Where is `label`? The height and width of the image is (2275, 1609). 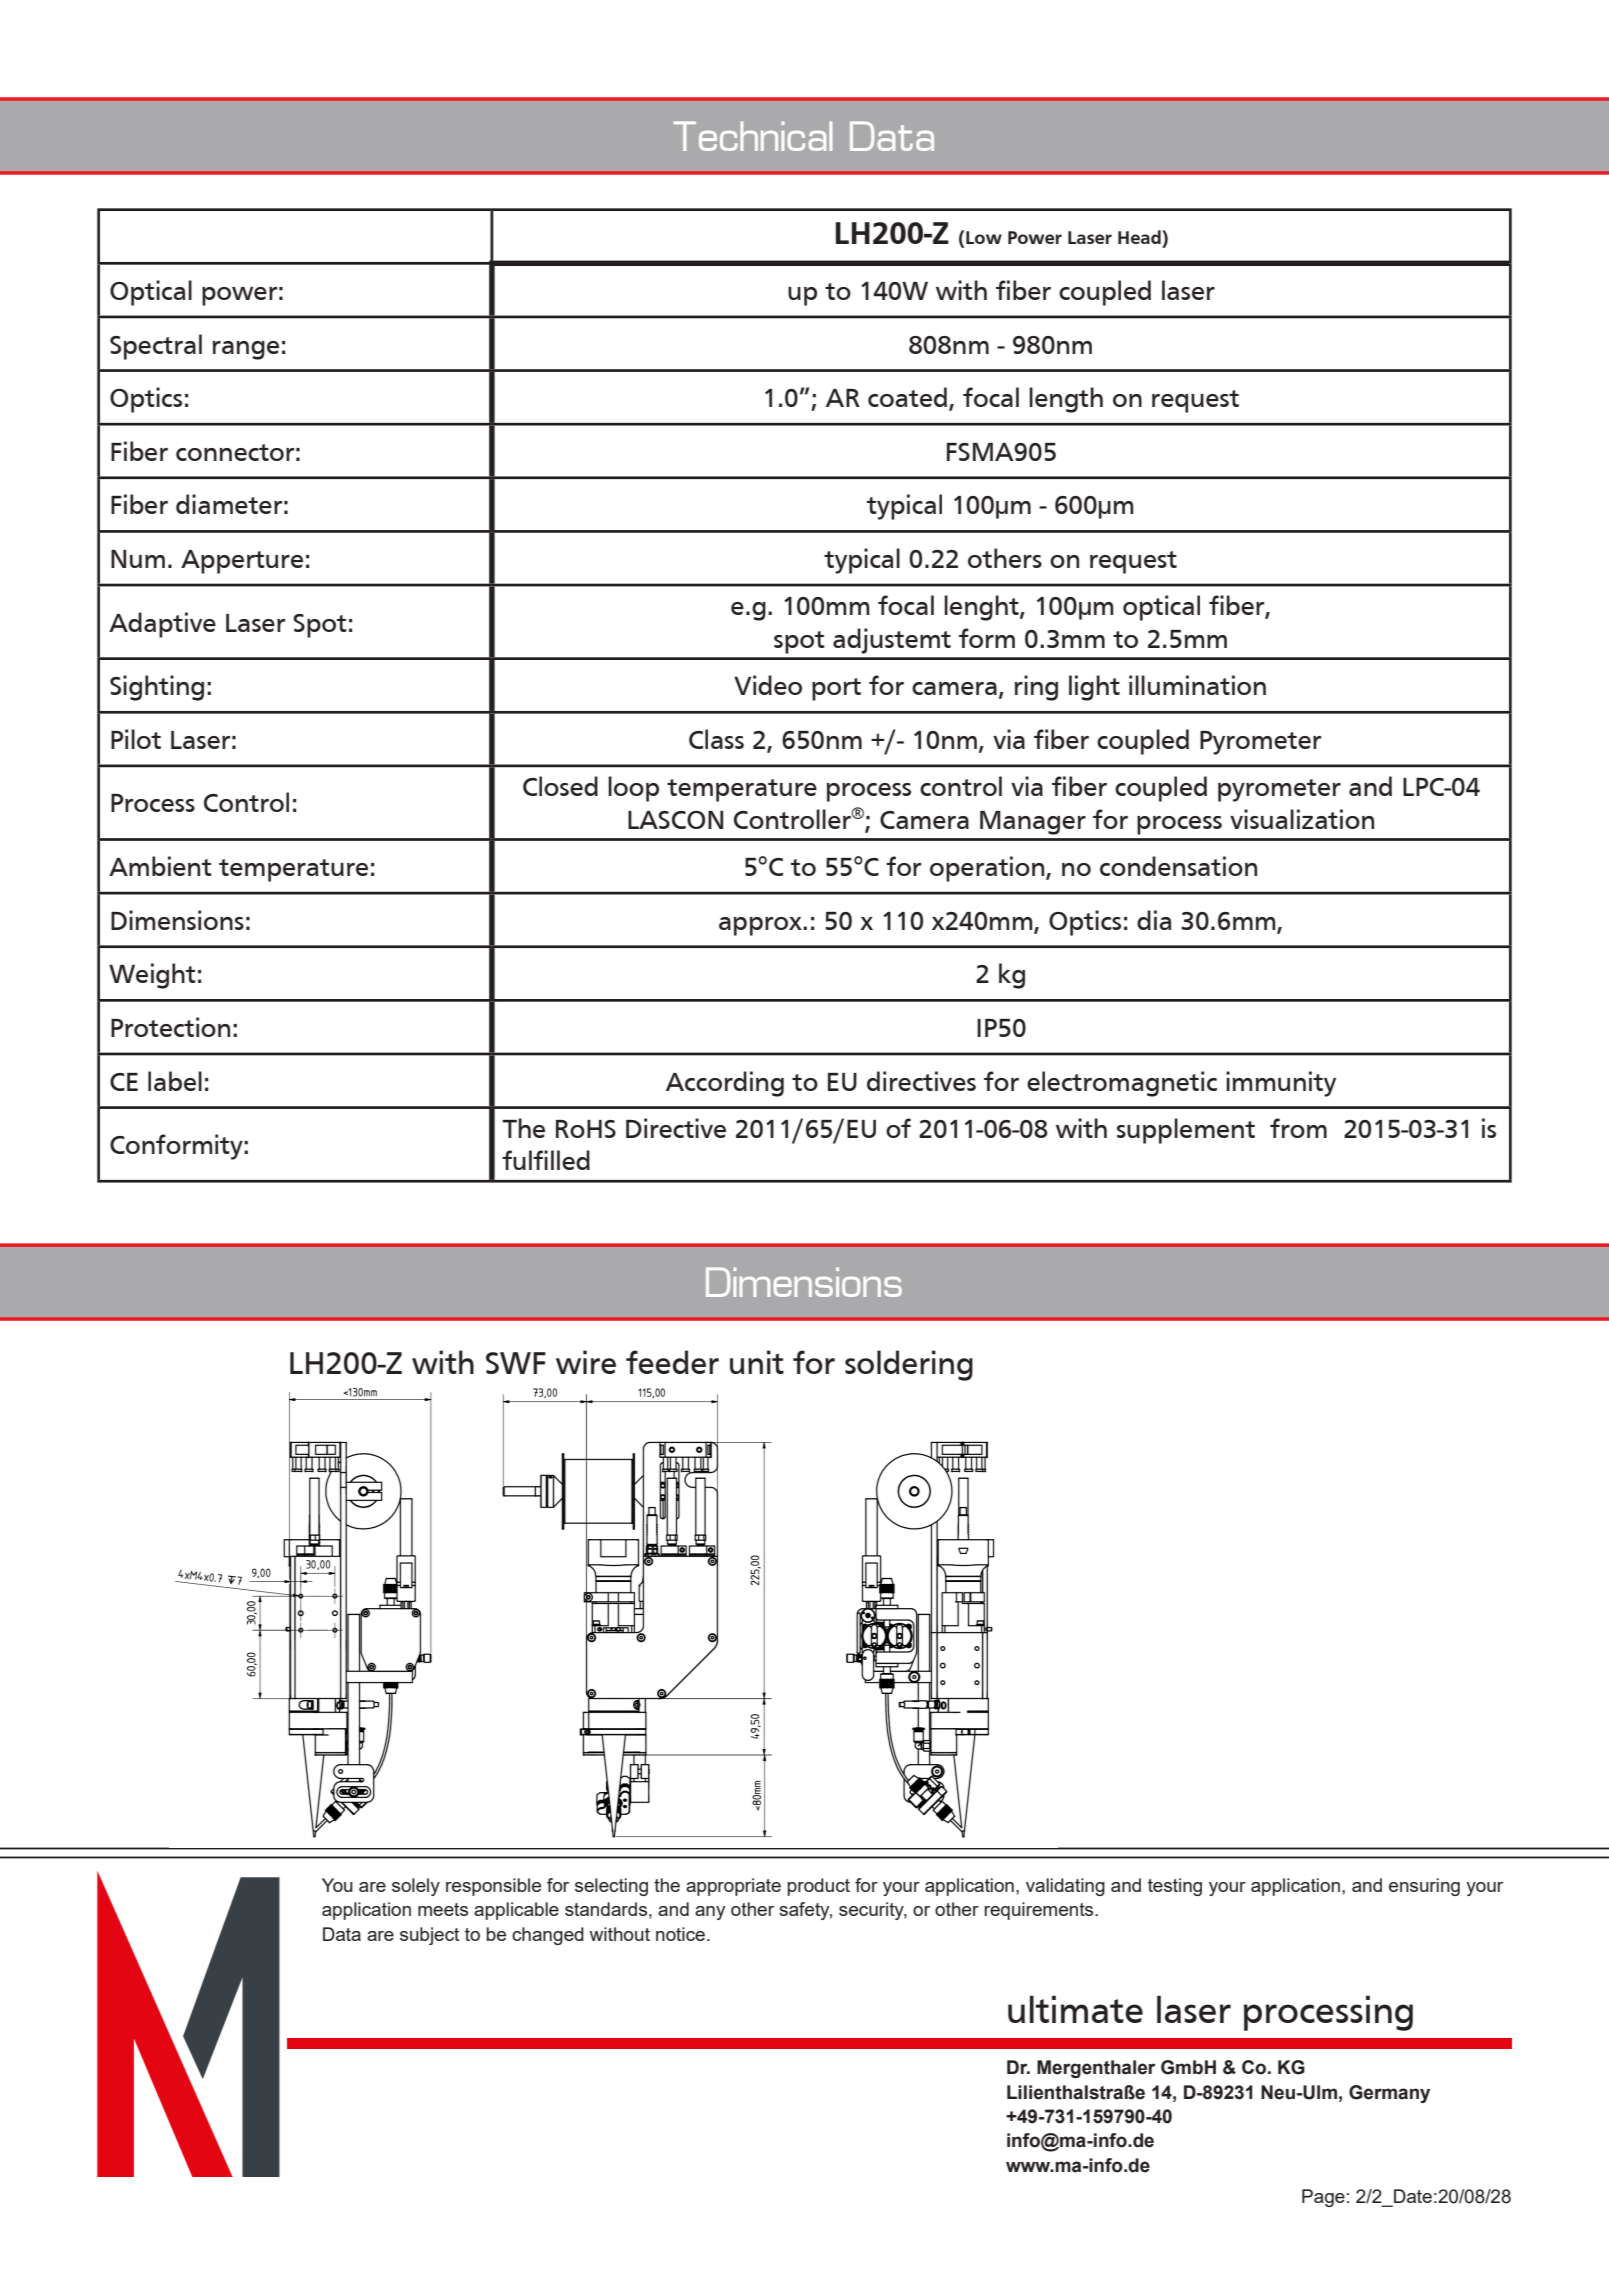 label is located at coordinates (175, 1081).
